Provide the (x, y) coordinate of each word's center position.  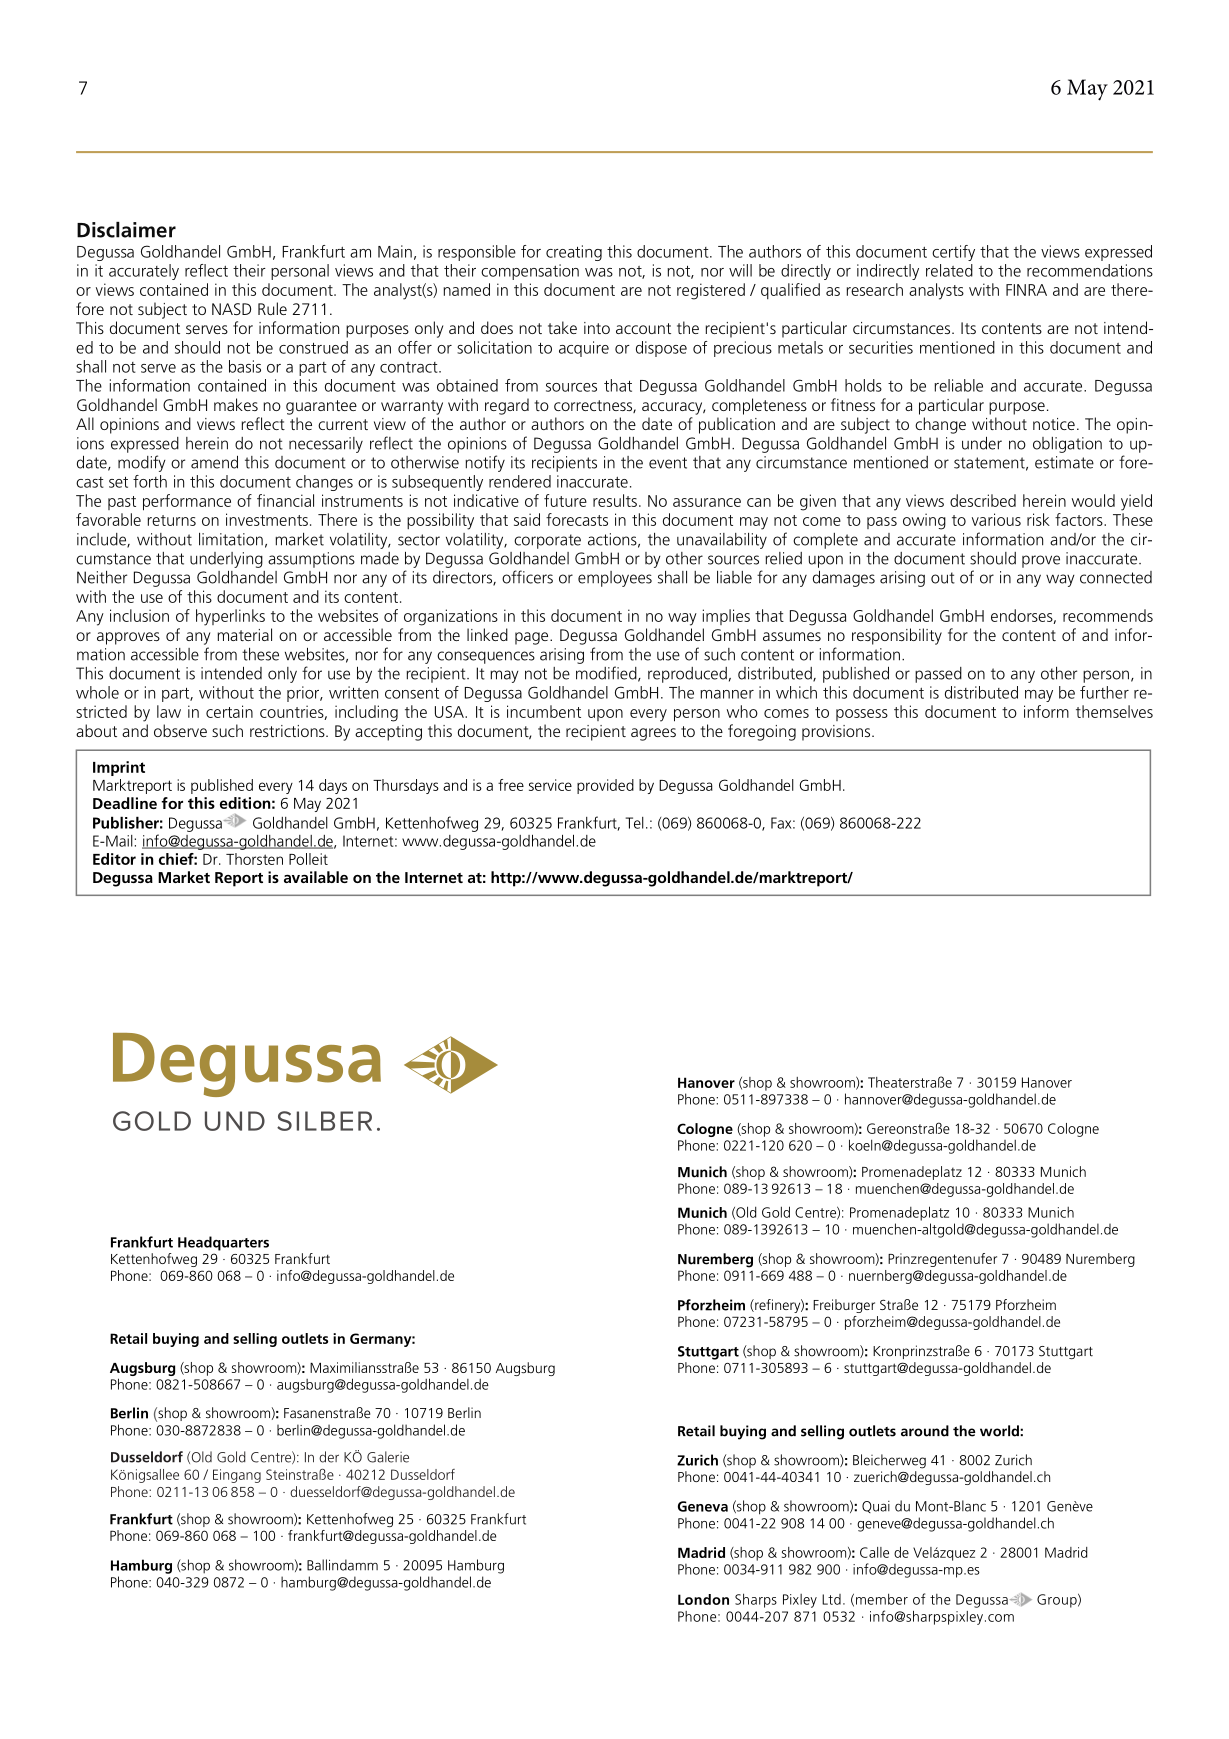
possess (862, 715)
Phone (130, 1491)
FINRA (1026, 290)
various (996, 519)
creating (574, 253)
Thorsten (254, 859)
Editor (114, 859)
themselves (1114, 711)
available (316, 877)
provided (605, 786)
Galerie (388, 1457)
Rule (272, 308)
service (550, 785)
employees (615, 579)
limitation (231, 539)
